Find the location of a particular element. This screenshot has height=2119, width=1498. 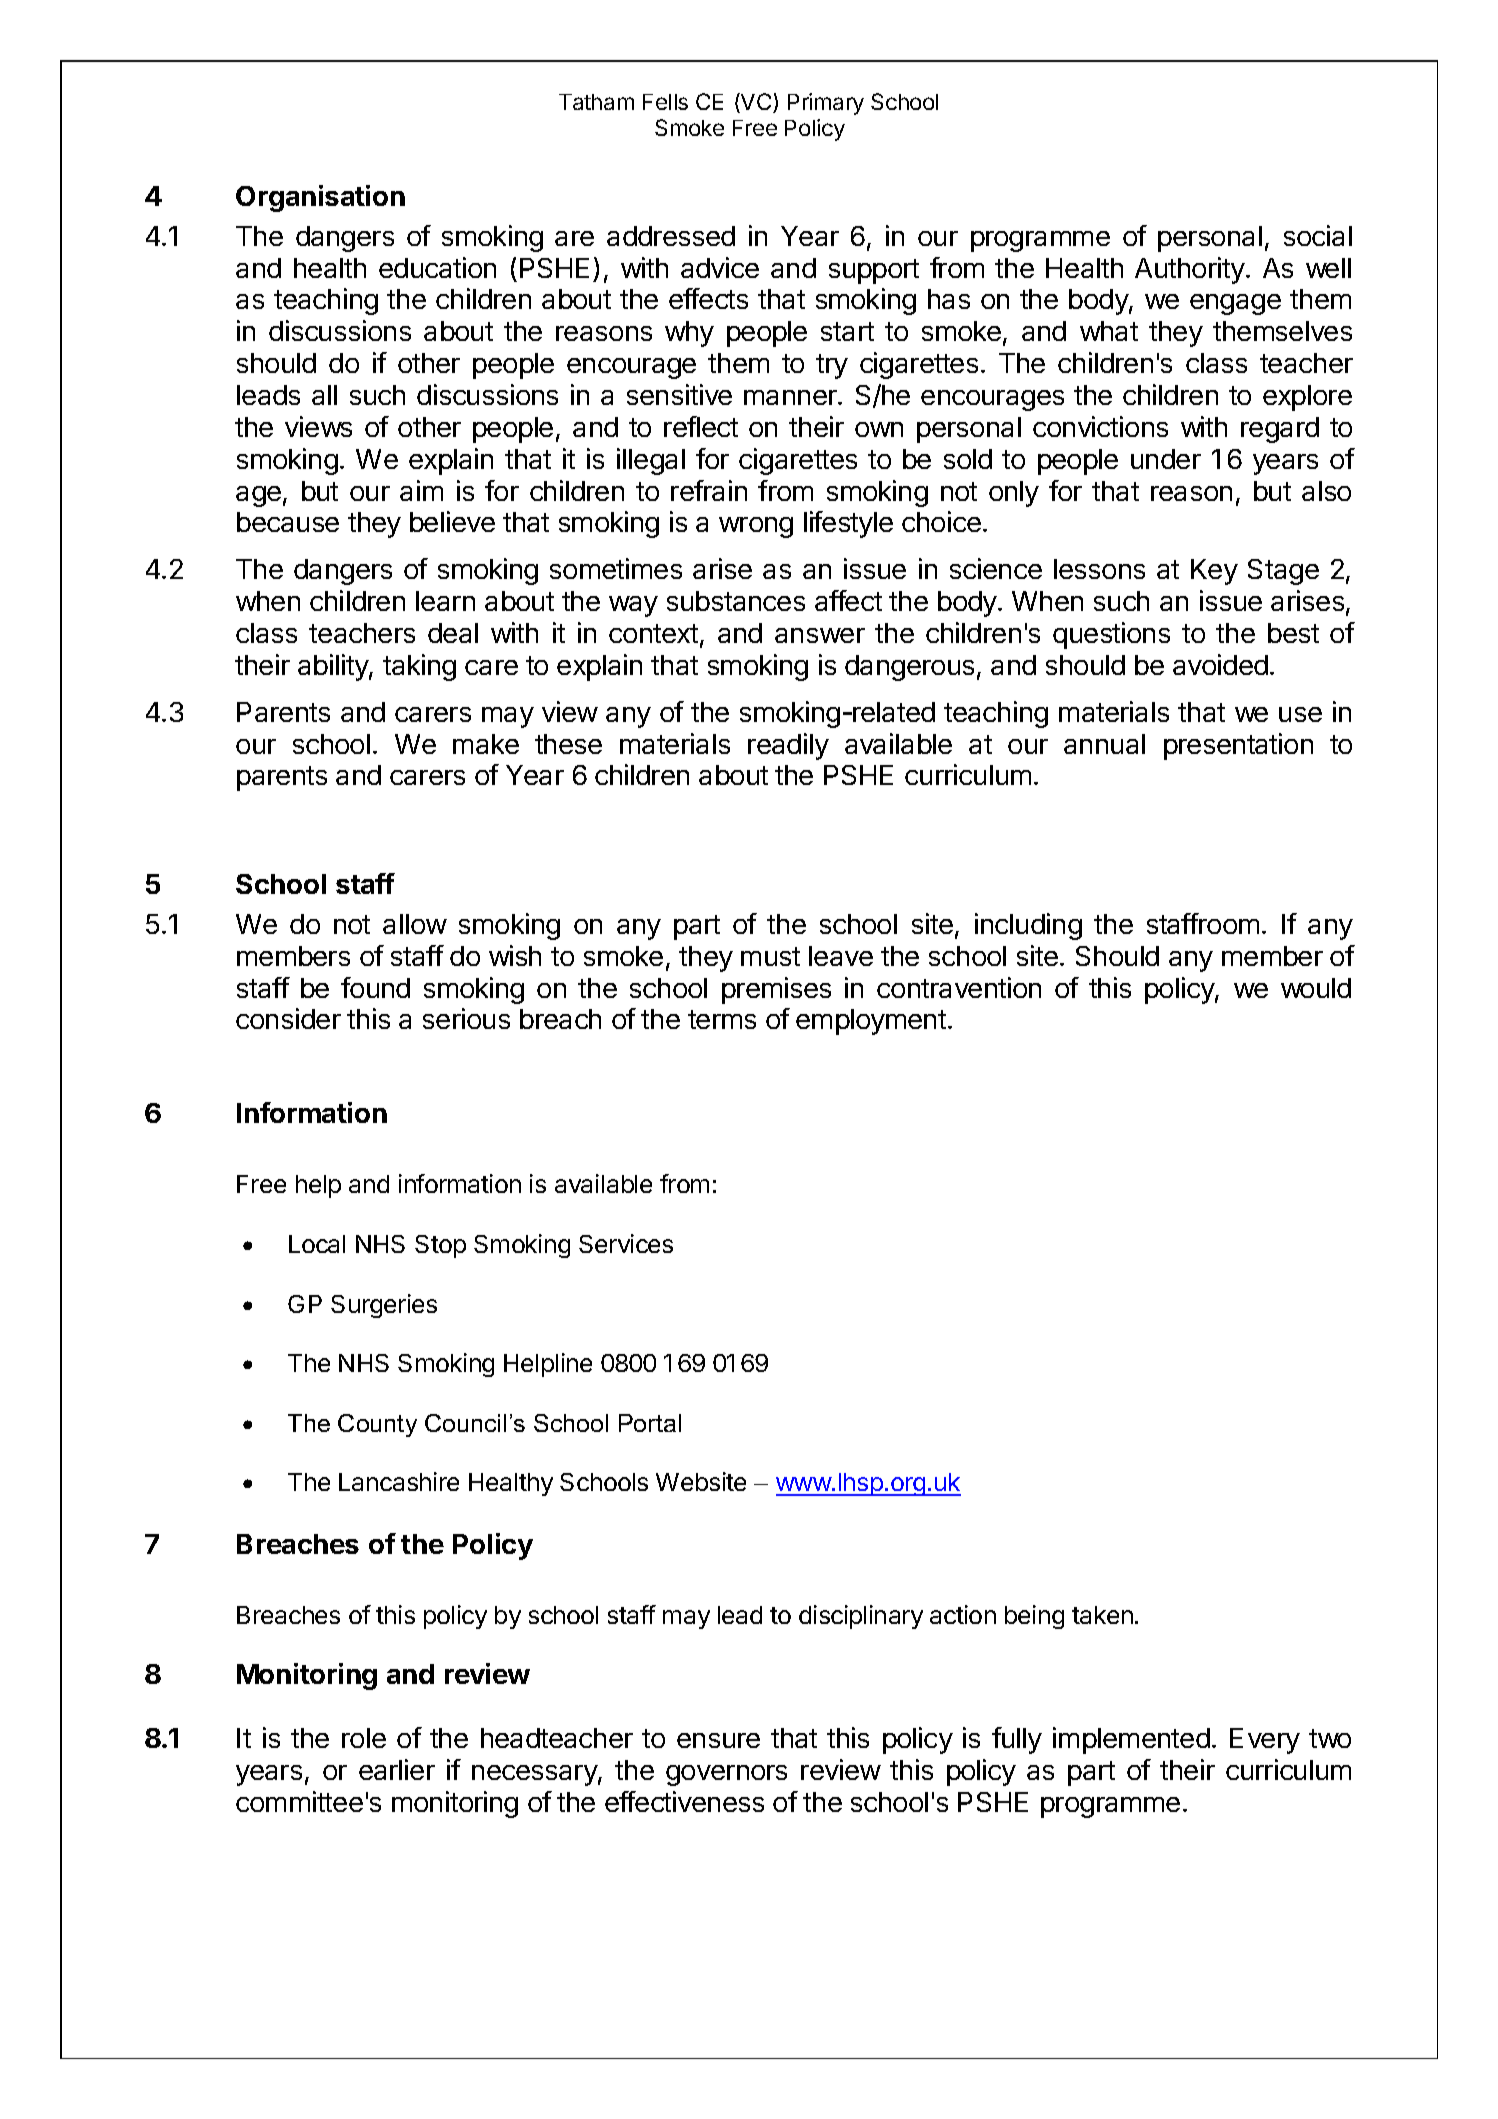

would is located at coordinates (1316, 988).
